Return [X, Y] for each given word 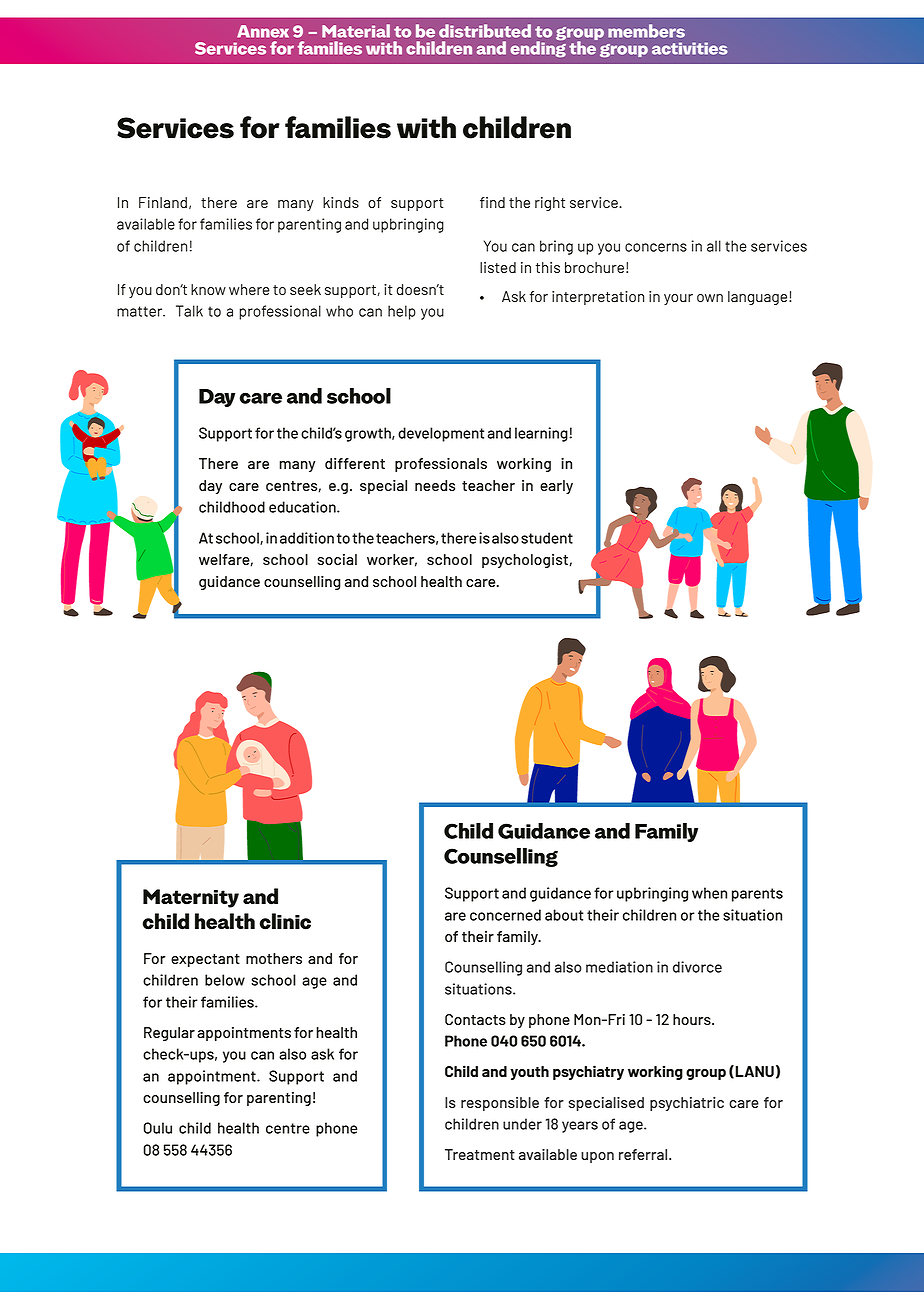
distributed [485, 31]
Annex [263, 31]
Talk [189, 311]
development [441, 434]
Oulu [158, 1128]
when [709, 893]
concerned [505, 915]
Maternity [191, 898]
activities [690, 48]
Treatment [480, 1154]
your [678, 299]
